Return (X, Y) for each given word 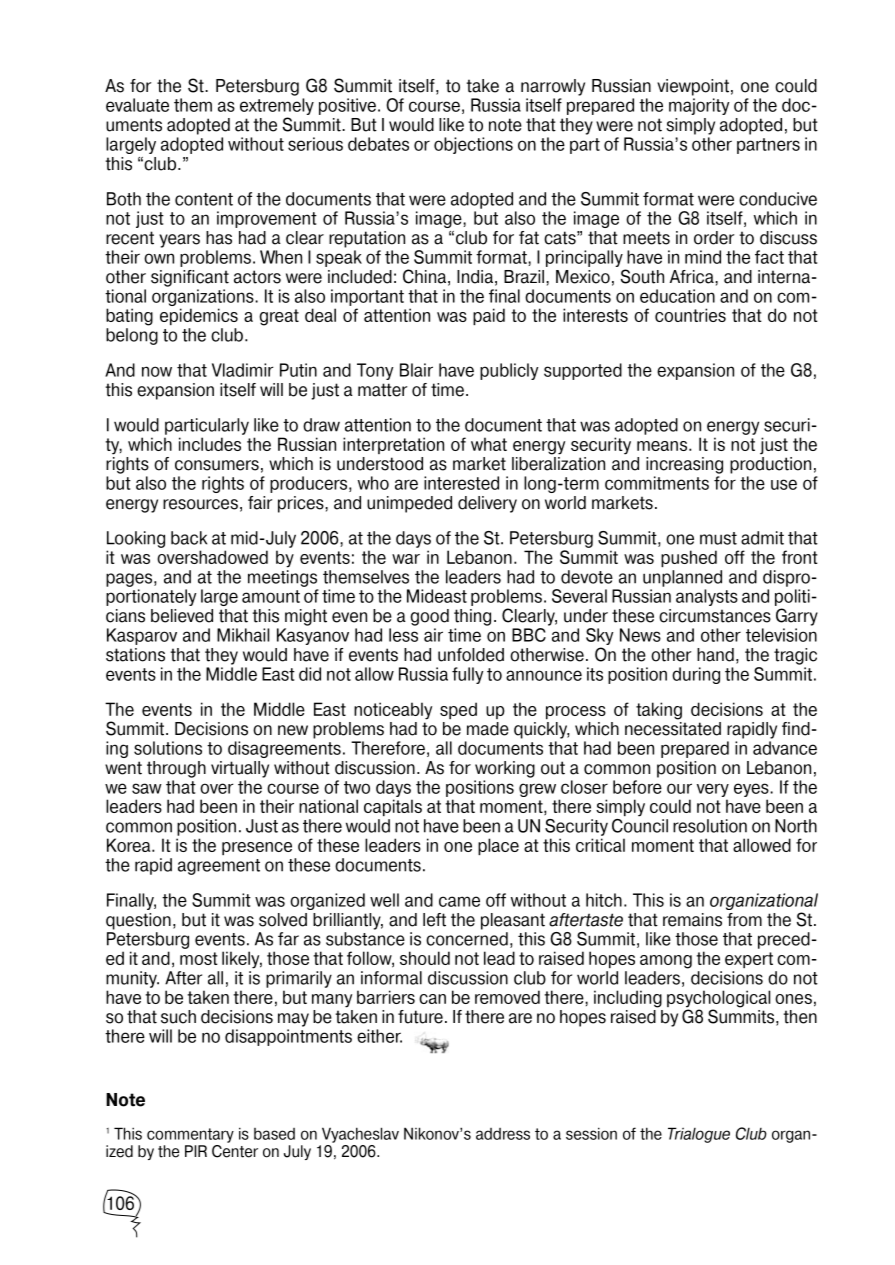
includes (210, 444)
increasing (684, 465)
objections (473, 145)
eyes (752, 790)
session (591, 1133)
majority (699, 106)
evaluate (137, 105)
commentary (190, 1135)
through (176, 769)
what (489, 444)
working (505, 769)
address (503, 1134)
